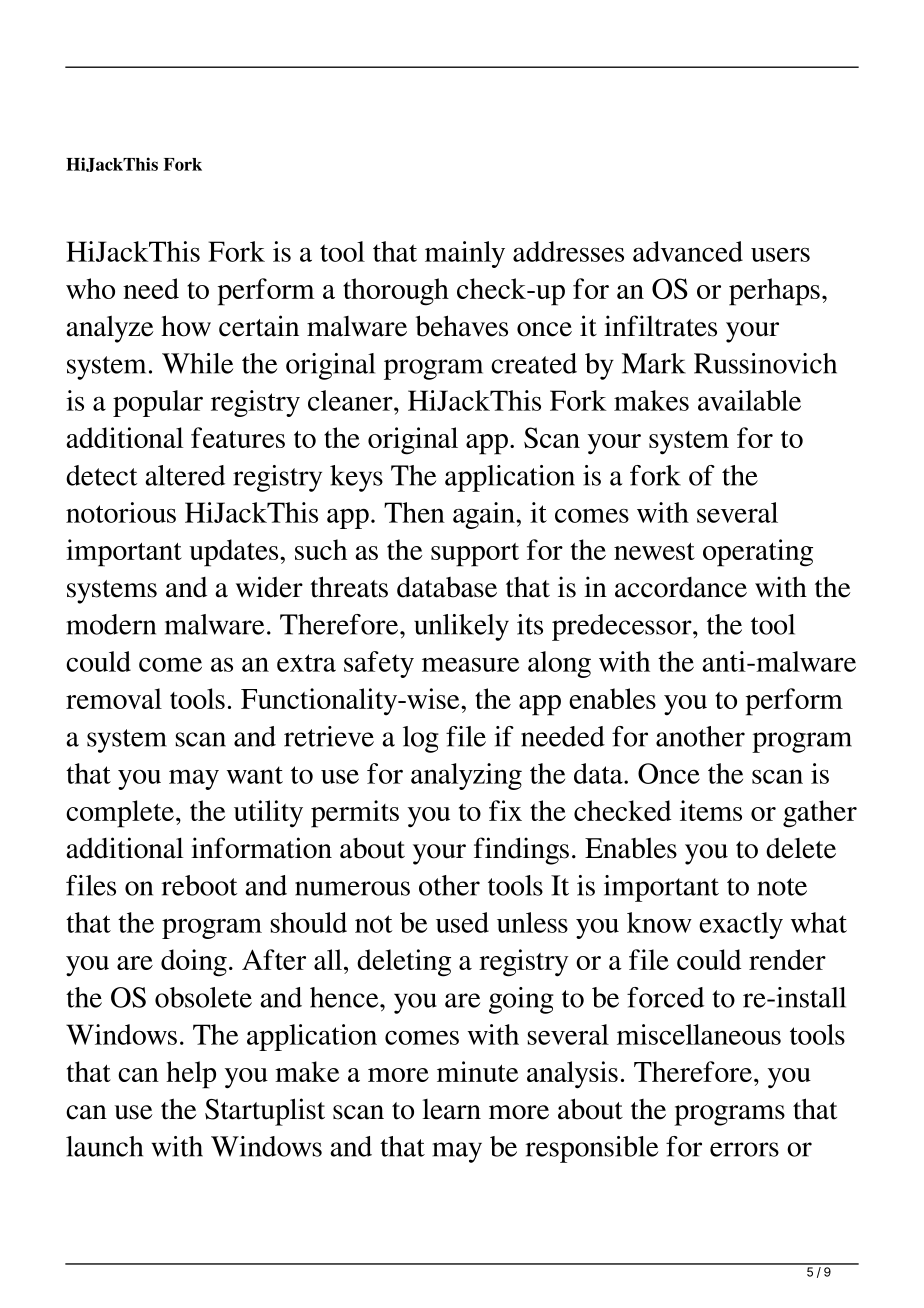 The width and height of the screenshot is (924, 1308). What do you see at coordinates (186, 326) in the screenshot?
I see `how` at bounding box center [186, 326].
